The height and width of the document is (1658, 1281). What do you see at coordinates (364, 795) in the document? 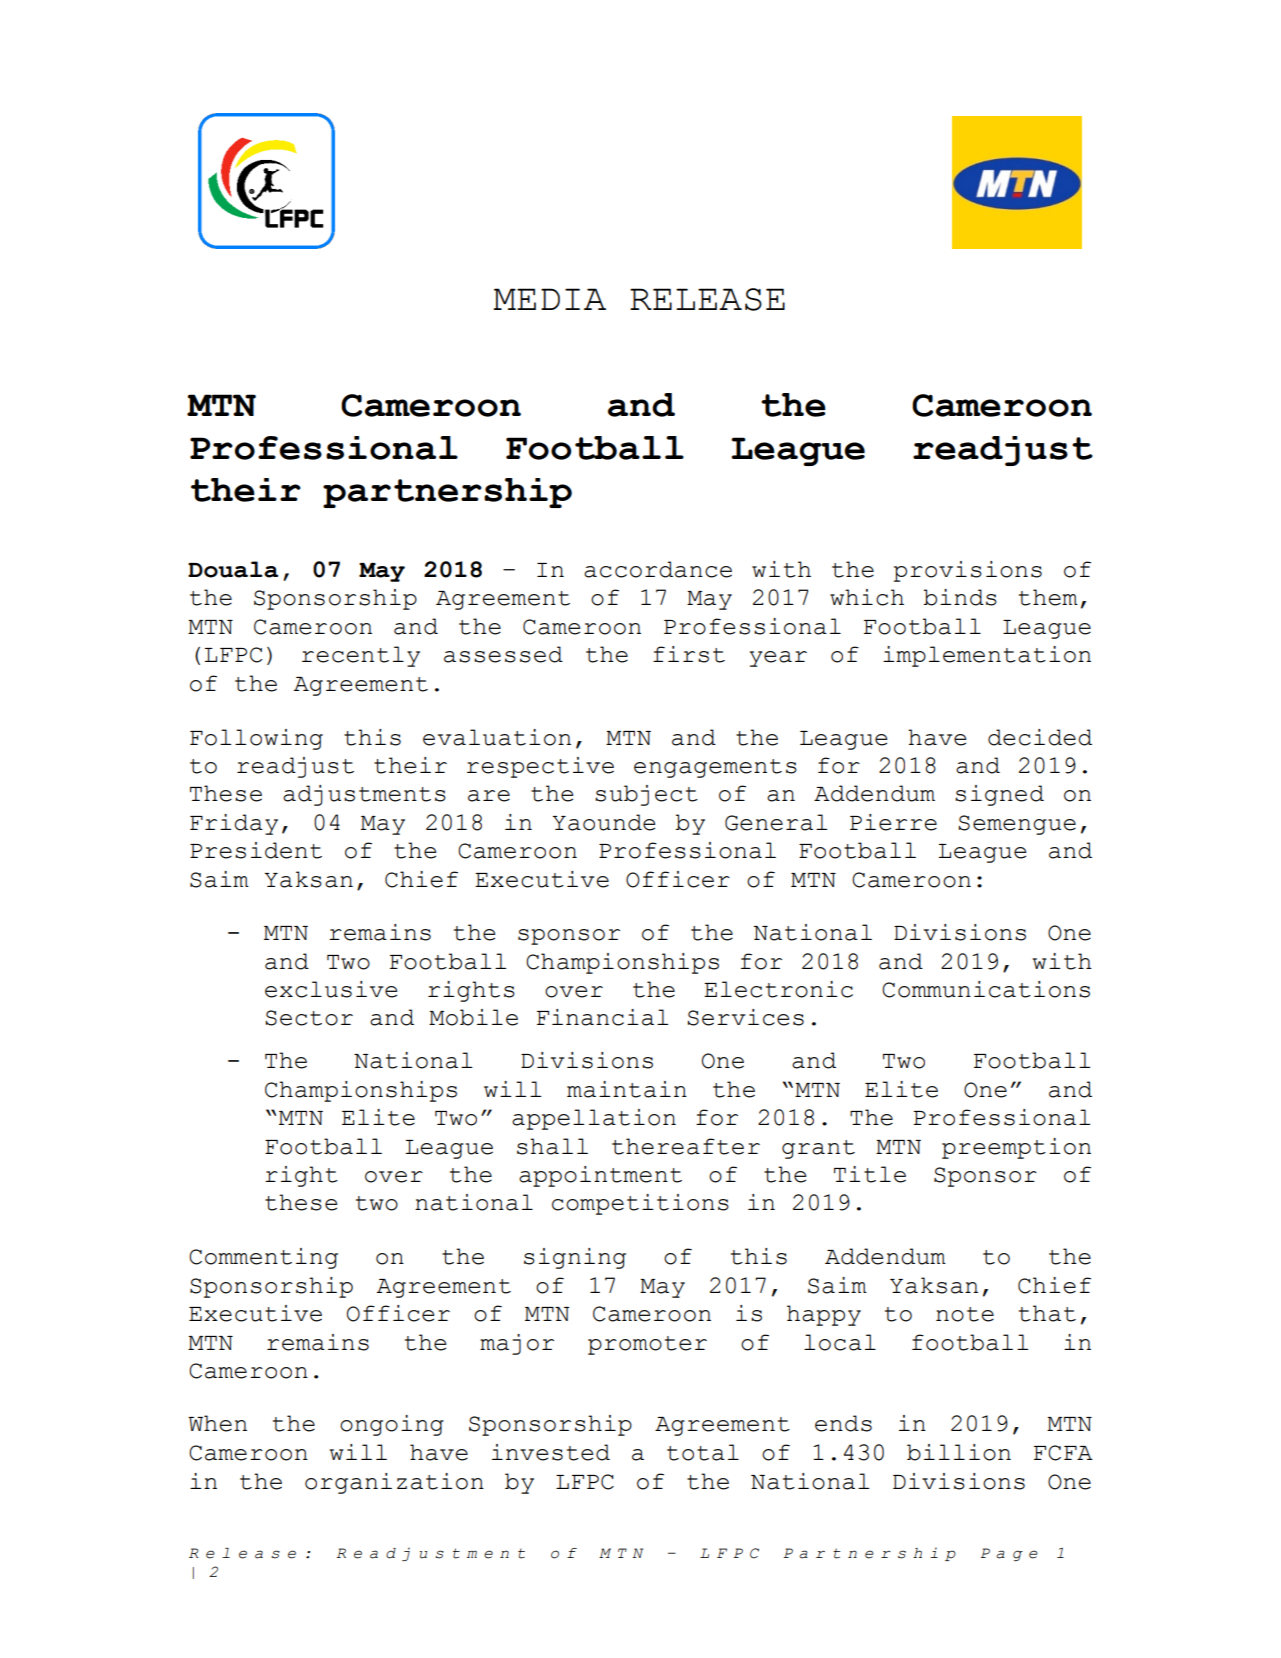
I see `adjustments` at bounding box center [364, 795].
